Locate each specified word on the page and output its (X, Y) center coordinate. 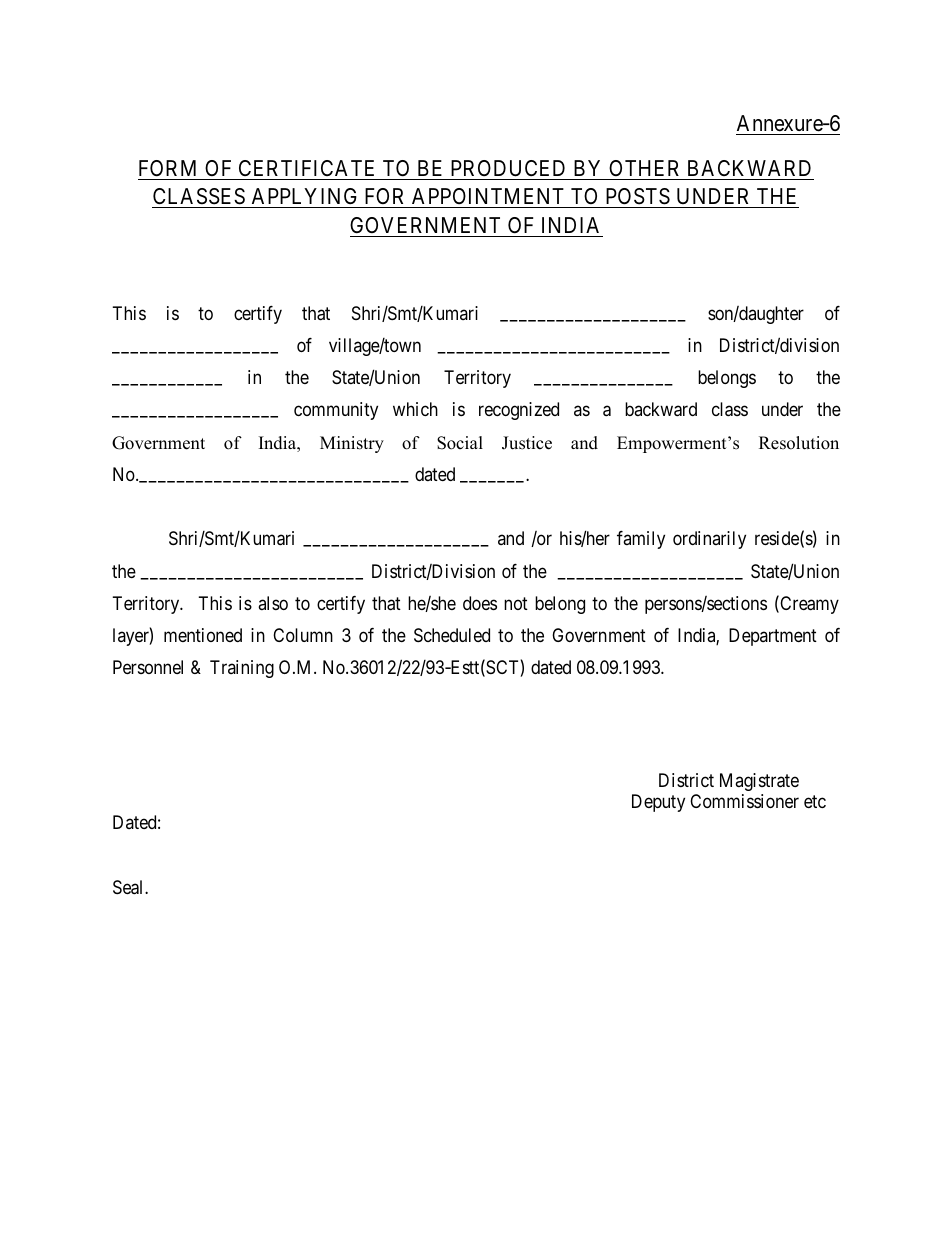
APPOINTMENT (488, 198)
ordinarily (709, 540)
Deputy (658, 803)
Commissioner (744, 801)
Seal (129, 887)
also (273, 603)
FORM (167, 168)
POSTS (637, 198)
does (480, 603)
